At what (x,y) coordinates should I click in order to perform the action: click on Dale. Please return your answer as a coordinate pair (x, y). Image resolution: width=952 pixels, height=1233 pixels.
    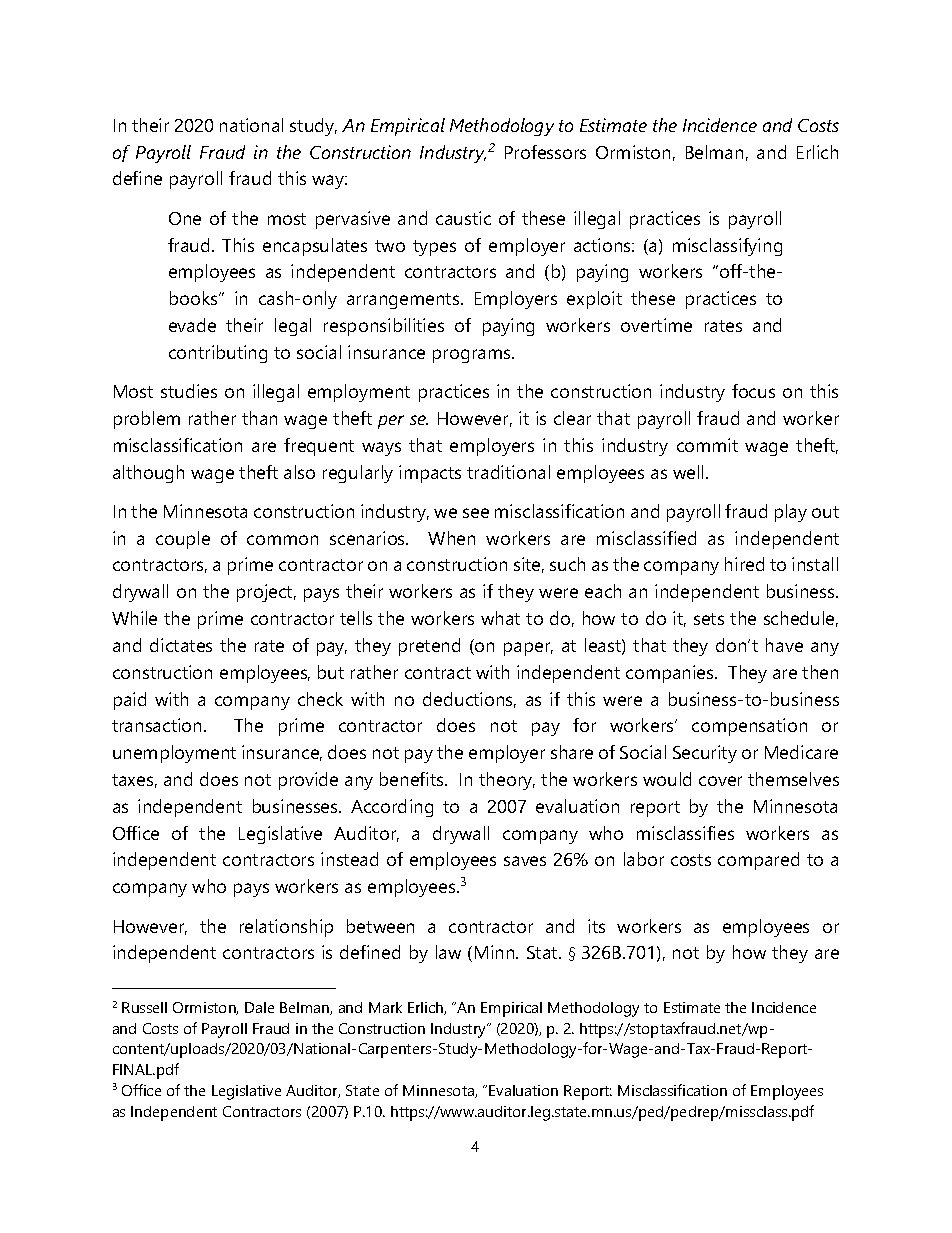
    Looking at the image, I should click on (259, 1007).
